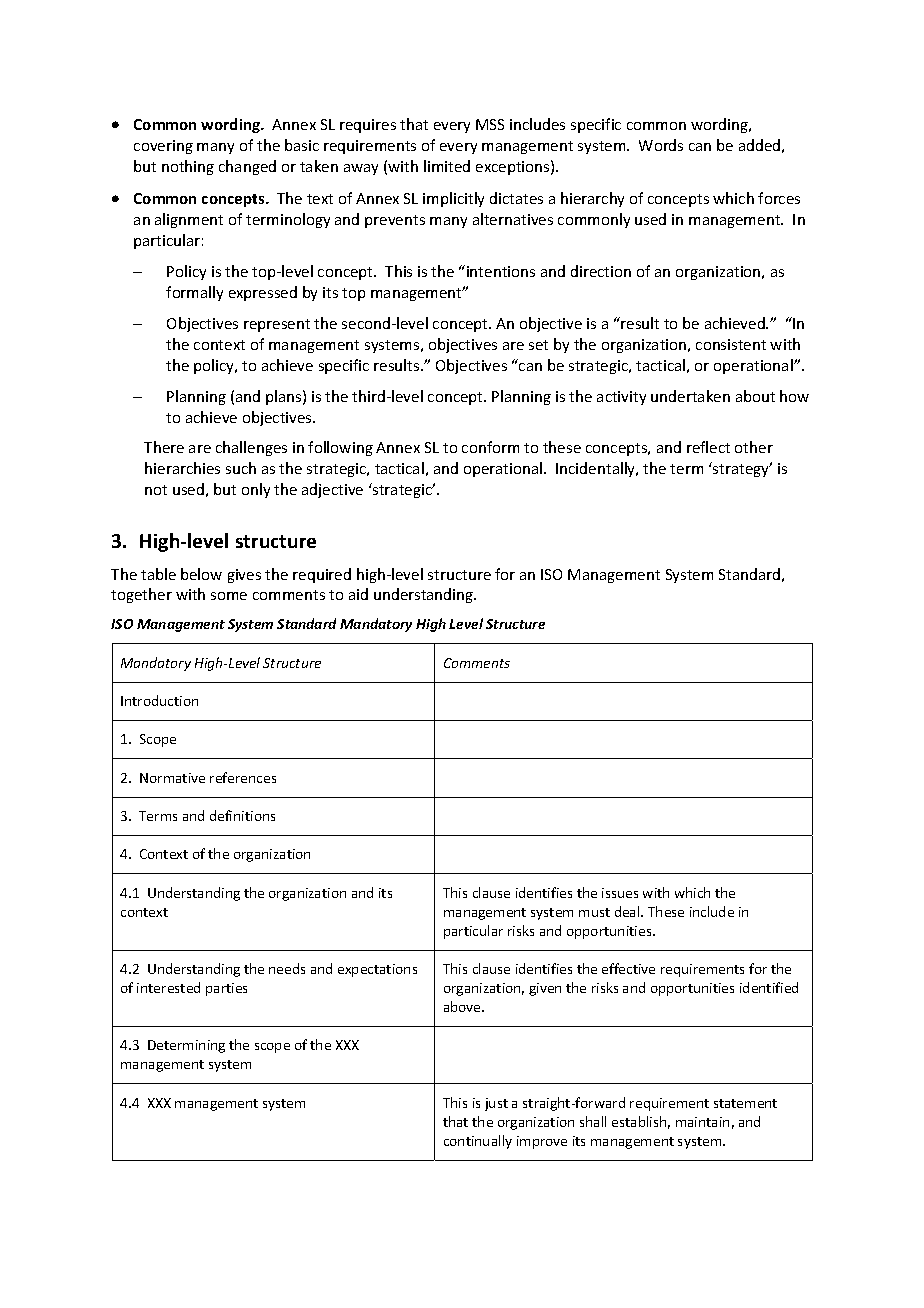  Describe the element at coordinates (229, 596) in the document. I see `some` at that location.
